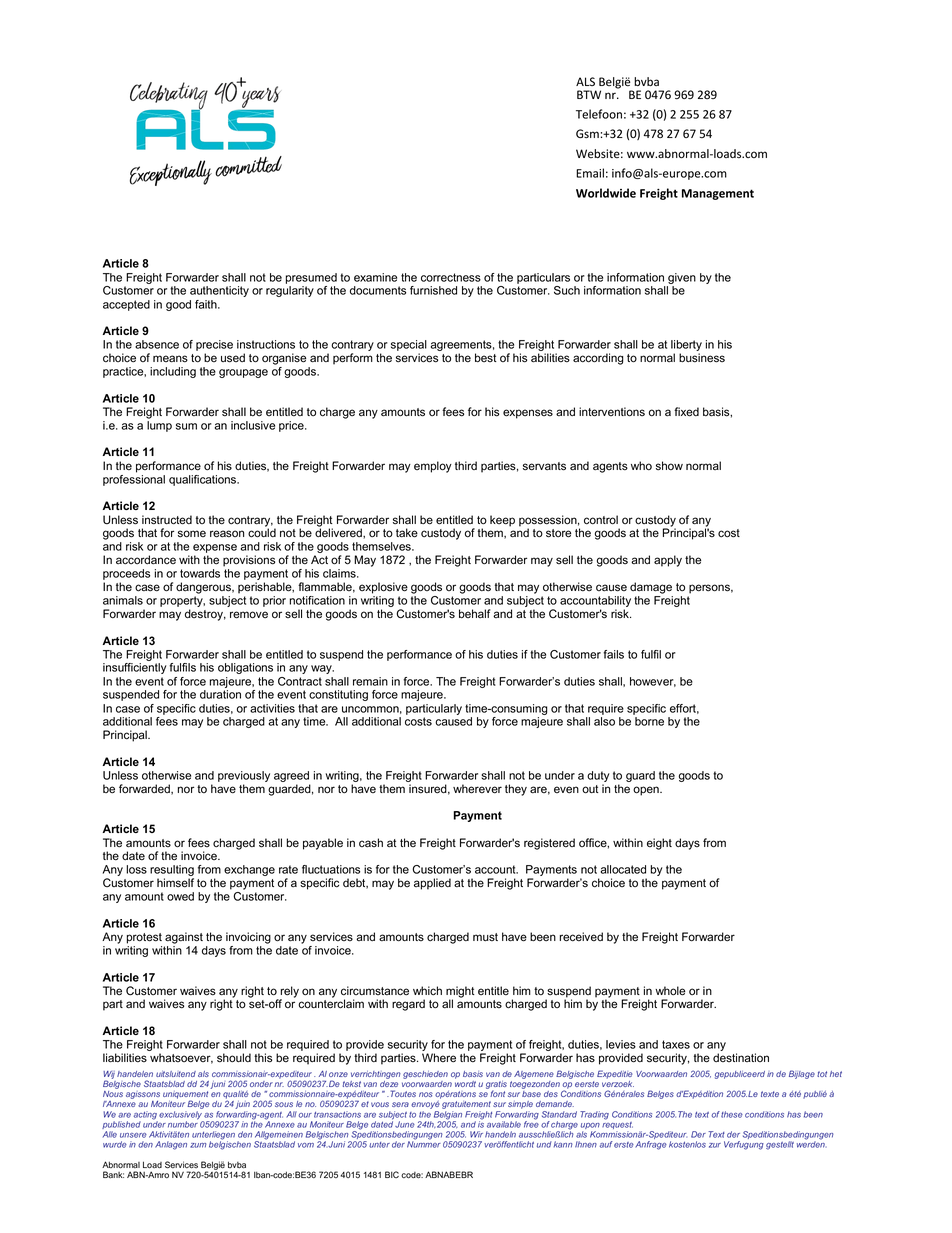 The image size is (952, 1233). I want to click on zum, so click(198, 1145).
